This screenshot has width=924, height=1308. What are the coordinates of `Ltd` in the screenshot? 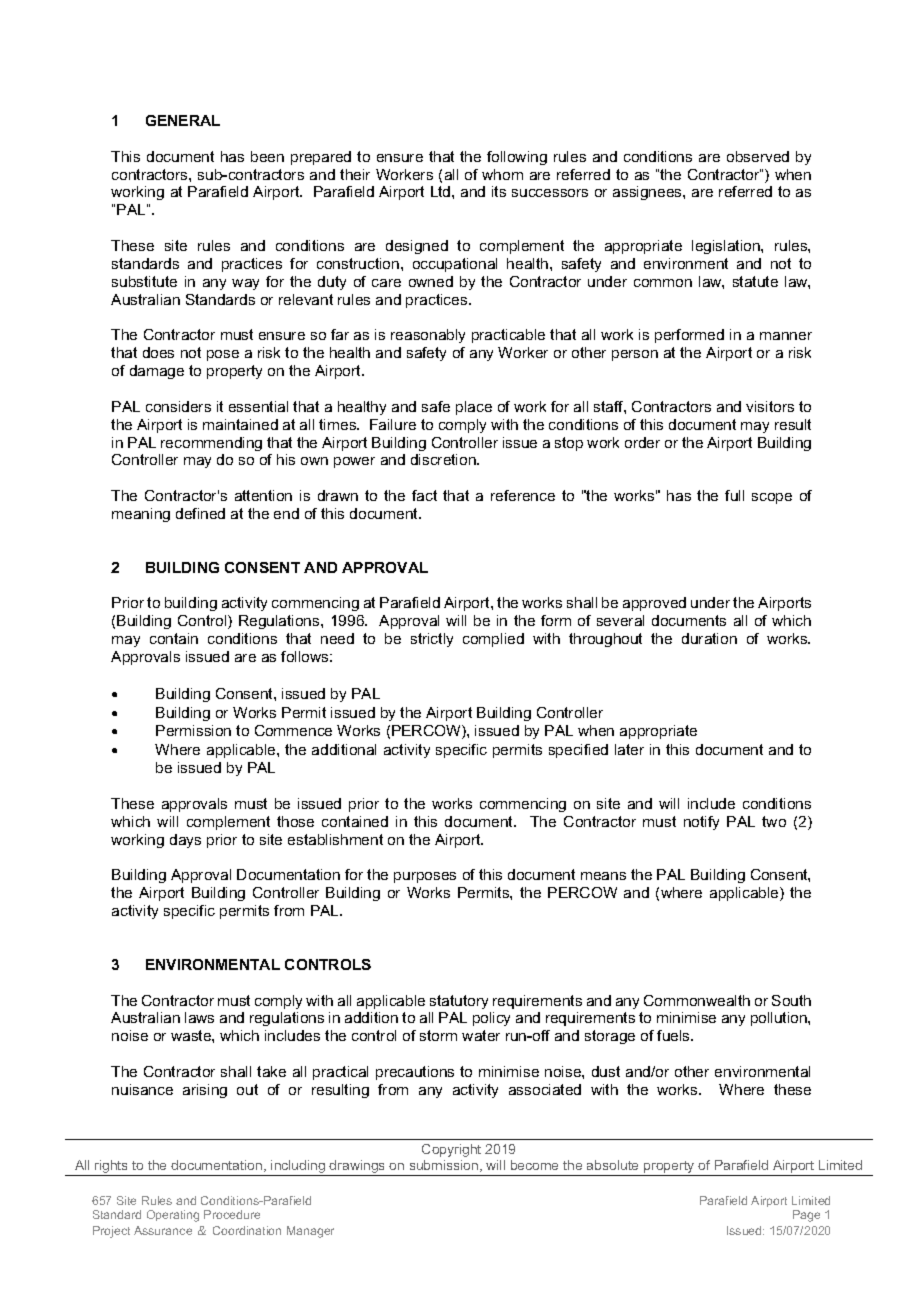 It's located at (442, 191).
